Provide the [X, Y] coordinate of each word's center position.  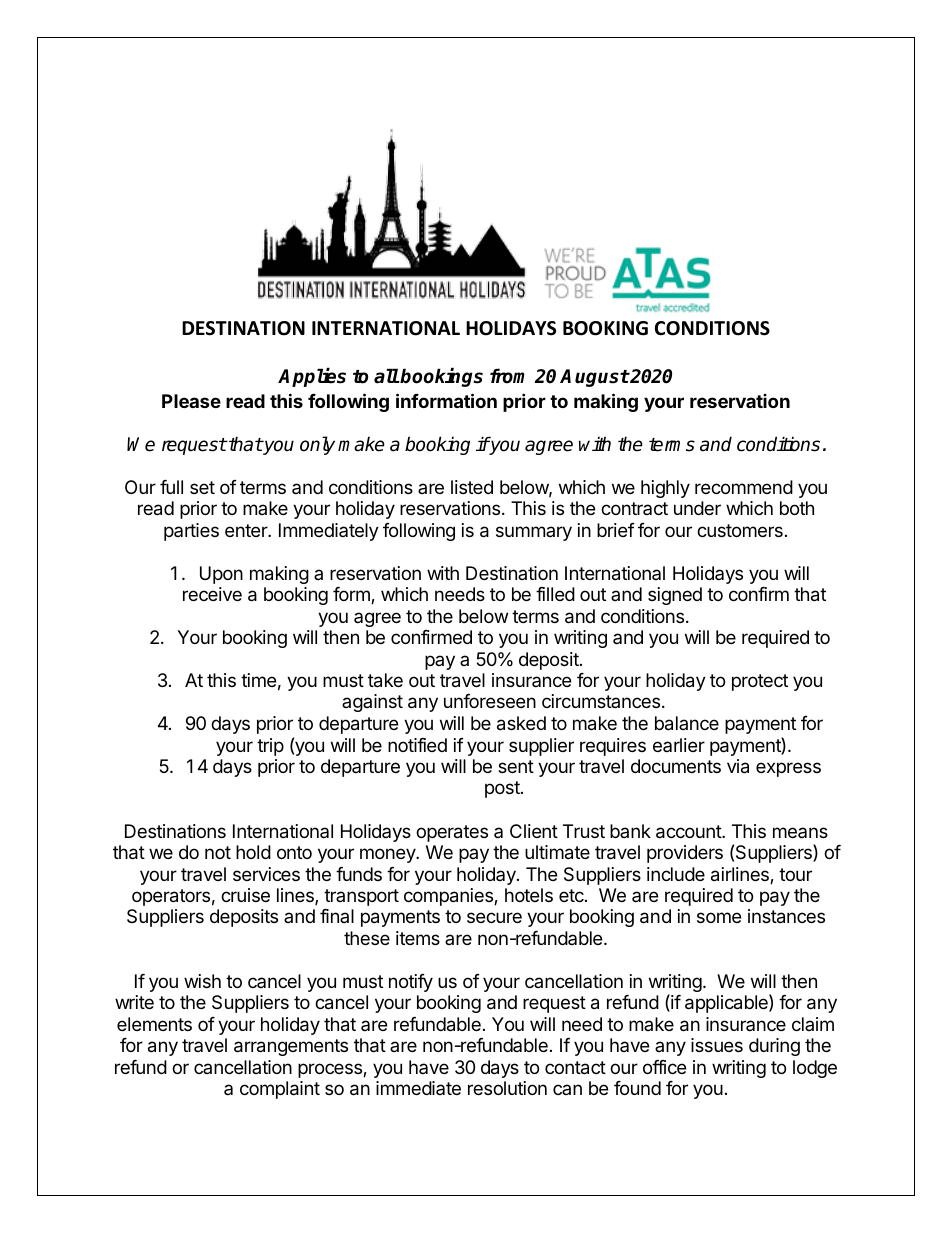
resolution [507, 1088]
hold [253, 852]
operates [452, 833]
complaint [280, 1090]
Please [191, 401]
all [386, 376]
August [594, 378]
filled [555, 594]
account [689, 832]
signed [675, 596]
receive [212, 594]
